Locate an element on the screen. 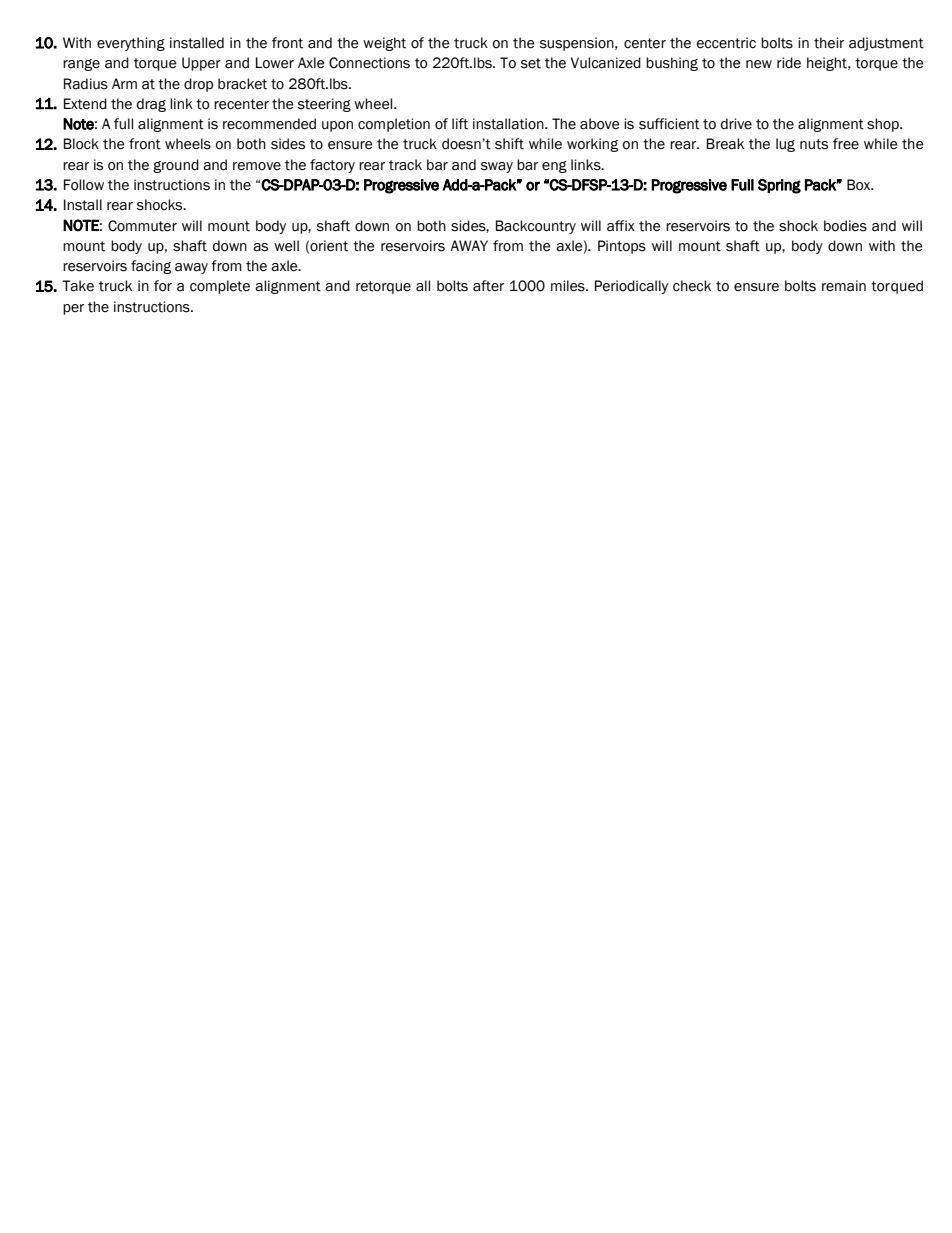  remain is located at coordinates (844, 286).
